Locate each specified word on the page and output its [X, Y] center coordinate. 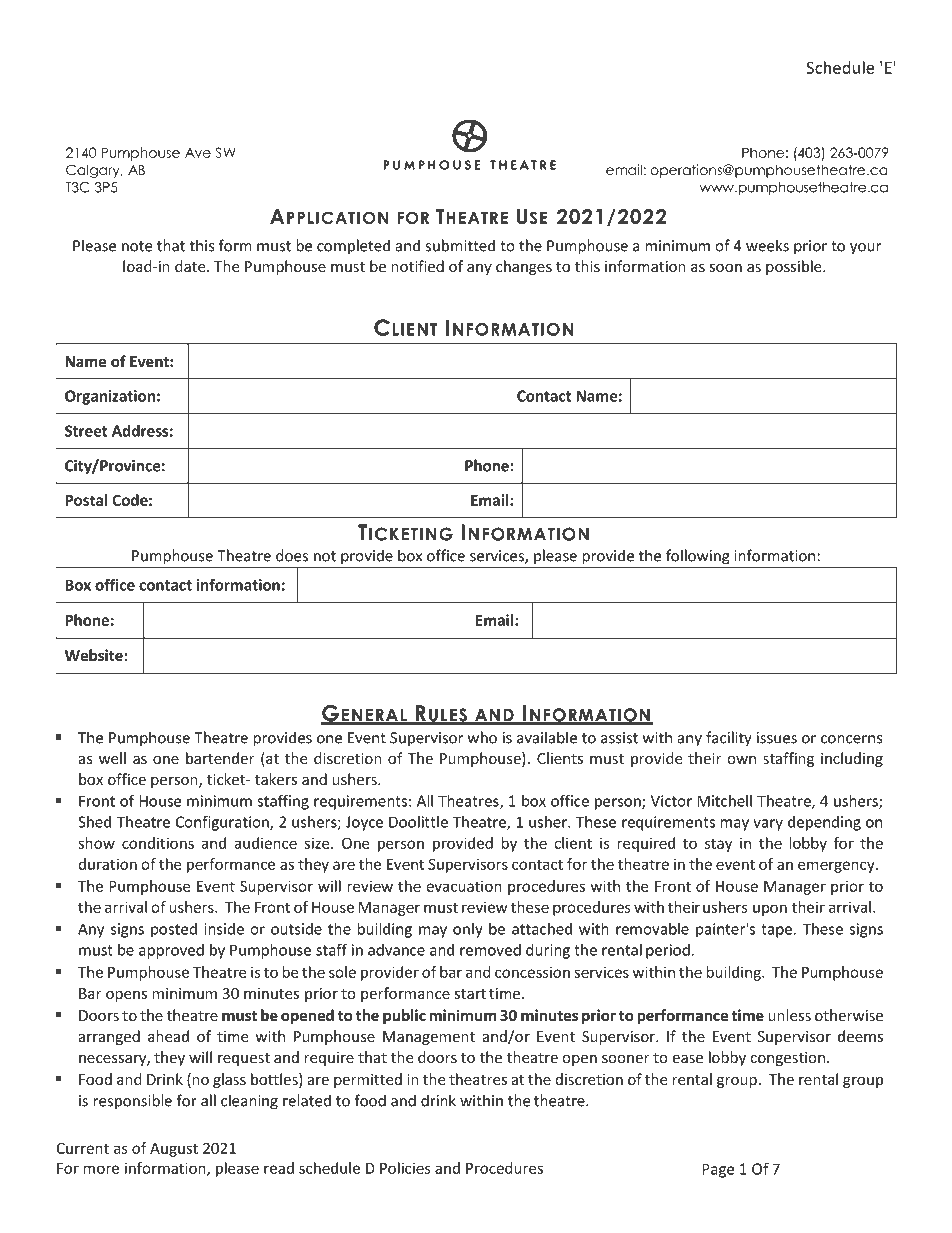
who [482, 737]
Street [86, 431]
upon [770, 910]
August [174, 1150]
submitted [460, 245]
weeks [767, 245]
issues [777, 738]
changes [524, 267]
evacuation [464, 886]
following [698, 557]
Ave [198, 153]
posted [174, 930]
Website [94, 655]
